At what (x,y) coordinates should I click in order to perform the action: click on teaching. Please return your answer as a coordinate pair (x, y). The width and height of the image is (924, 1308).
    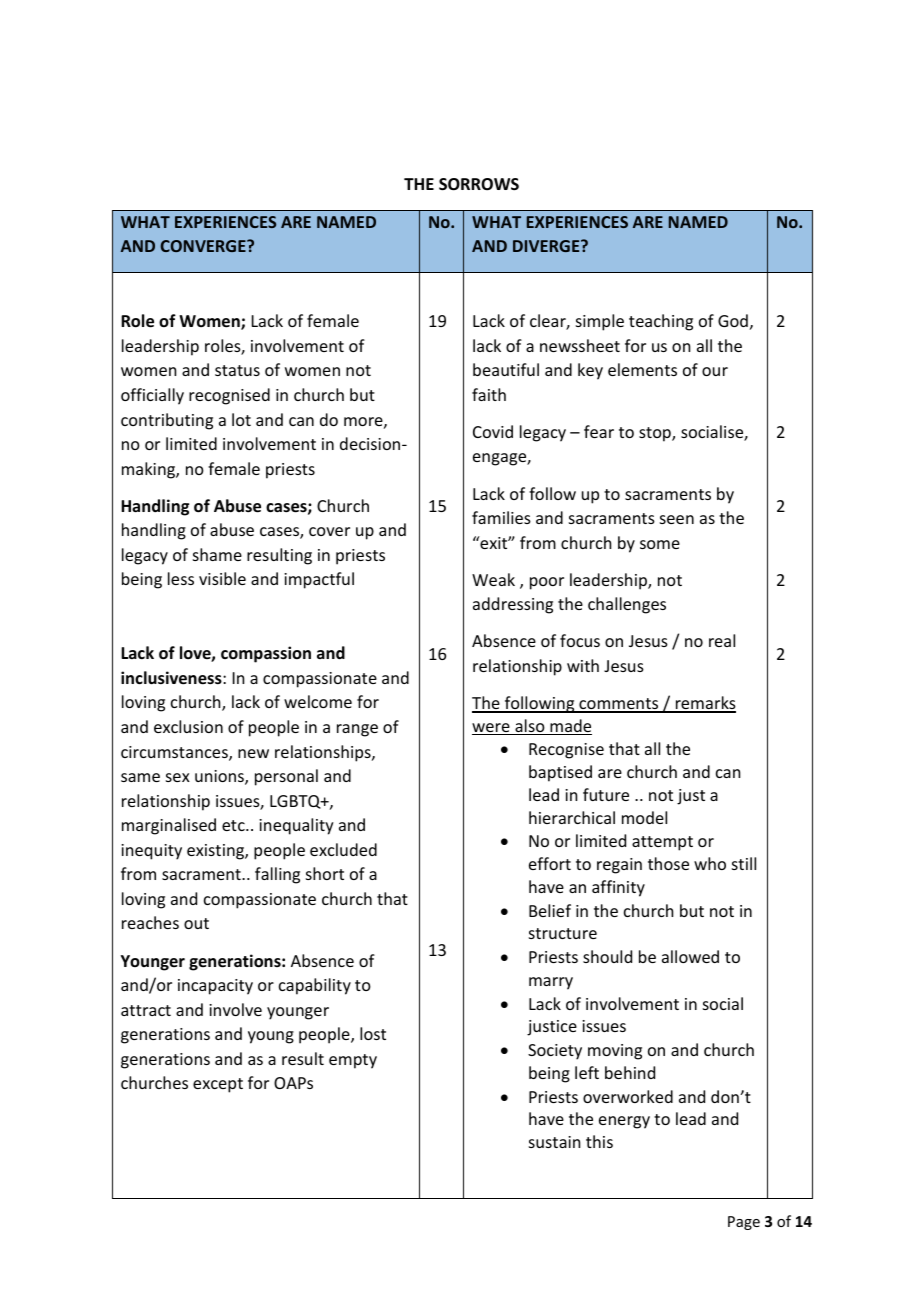
    Looking at the image, I should click on (661, 322).
